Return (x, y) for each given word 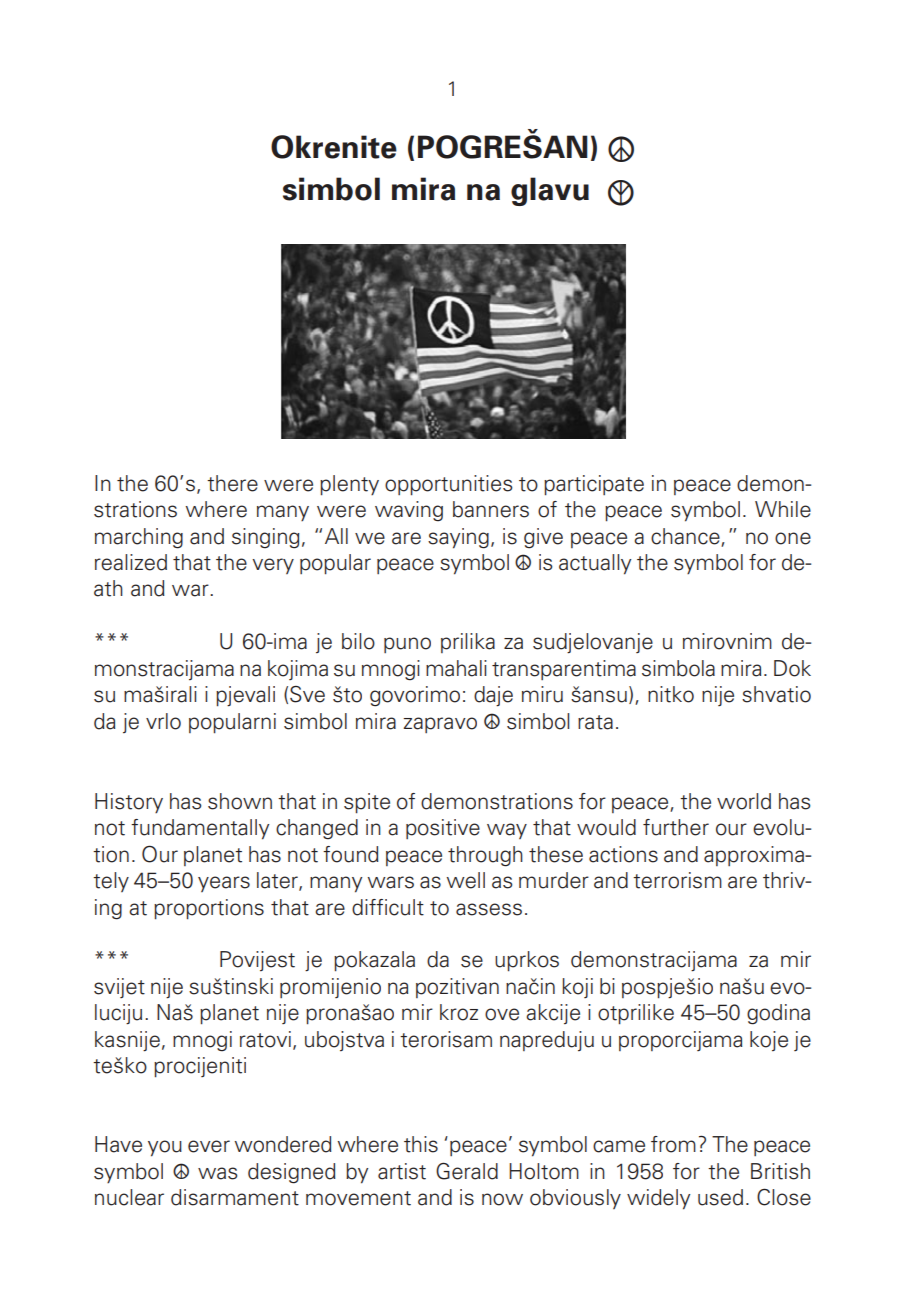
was (218, 1173)
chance (685, 536)
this (421, 1144)
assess (489, 909)
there (232, 483)
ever (209, 1146)
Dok (792, 668)
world (744, 801)
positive (443, 829)
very (273, 566)
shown (240, 801)
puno (407, 645)
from (673, 1144)
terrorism (677, 880)
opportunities (449, 485)
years (224, 884)
